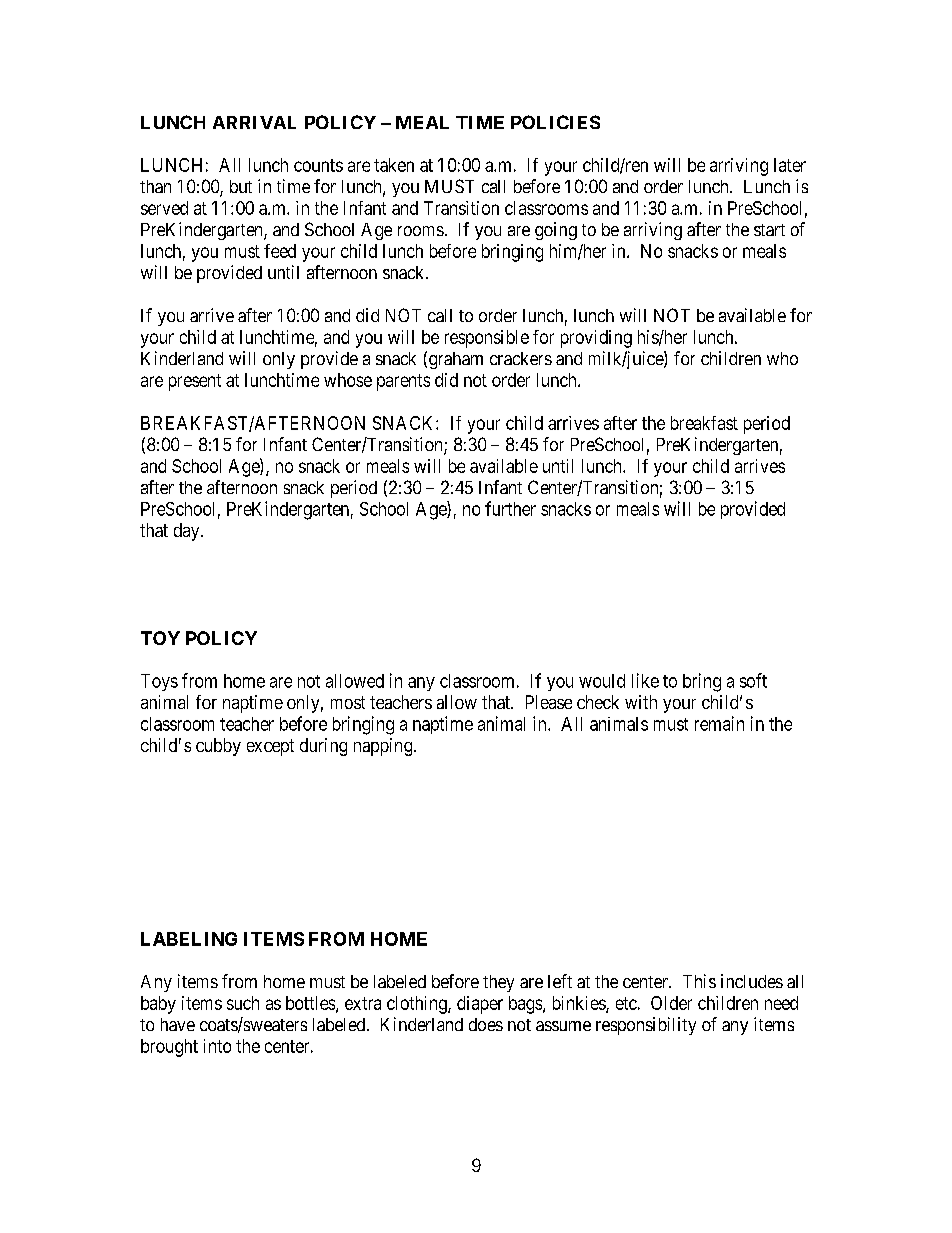  Describe the element at coordinates (486, 1024) in the image. I see `does` at that location.
